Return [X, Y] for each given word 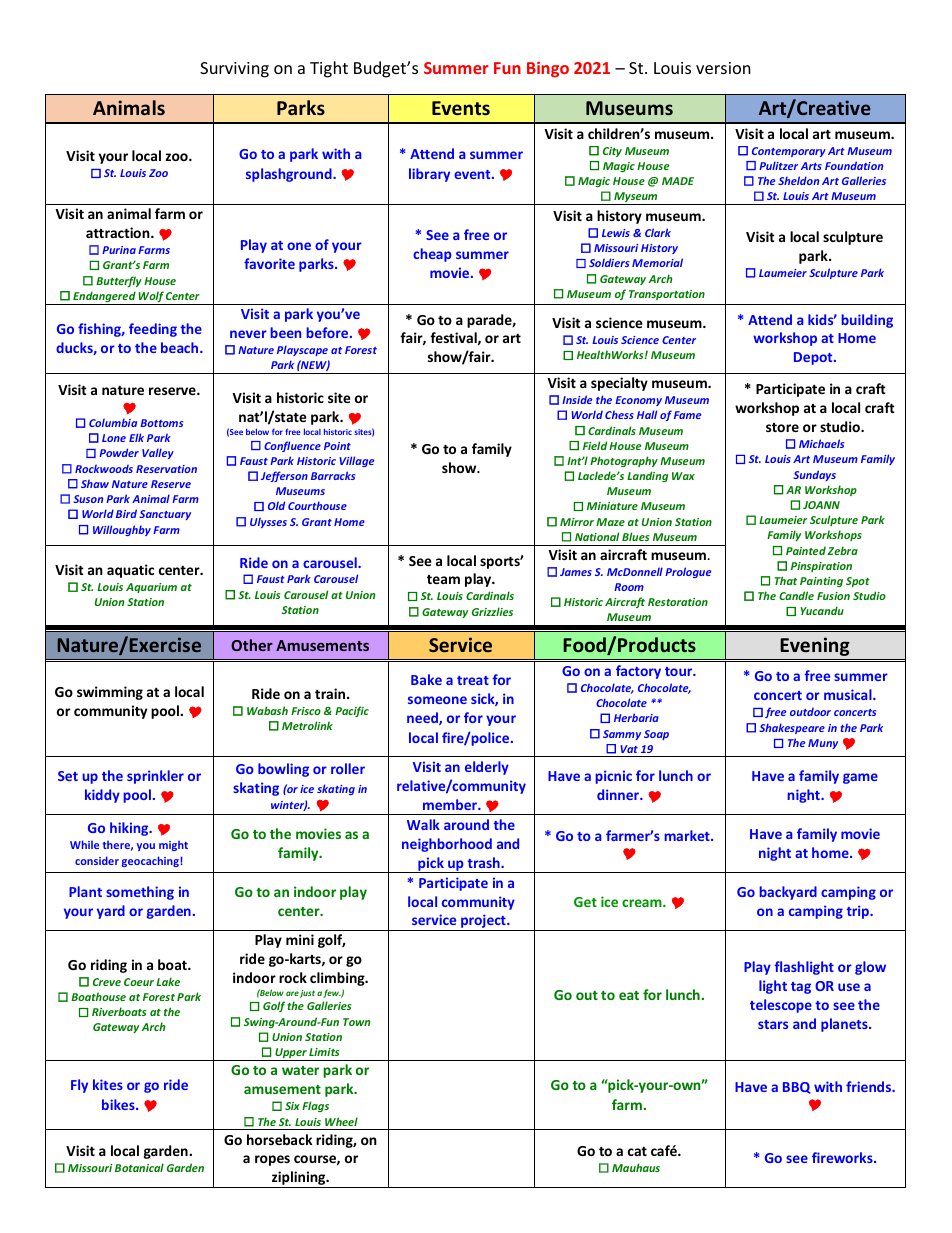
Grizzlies [492, 611]
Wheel [341, 1121]
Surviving [234, 70]
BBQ [797, 1088]
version [723, 68]
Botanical [139, 1167]
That [786, 580]
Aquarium [151, 588]
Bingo [548, 69]
